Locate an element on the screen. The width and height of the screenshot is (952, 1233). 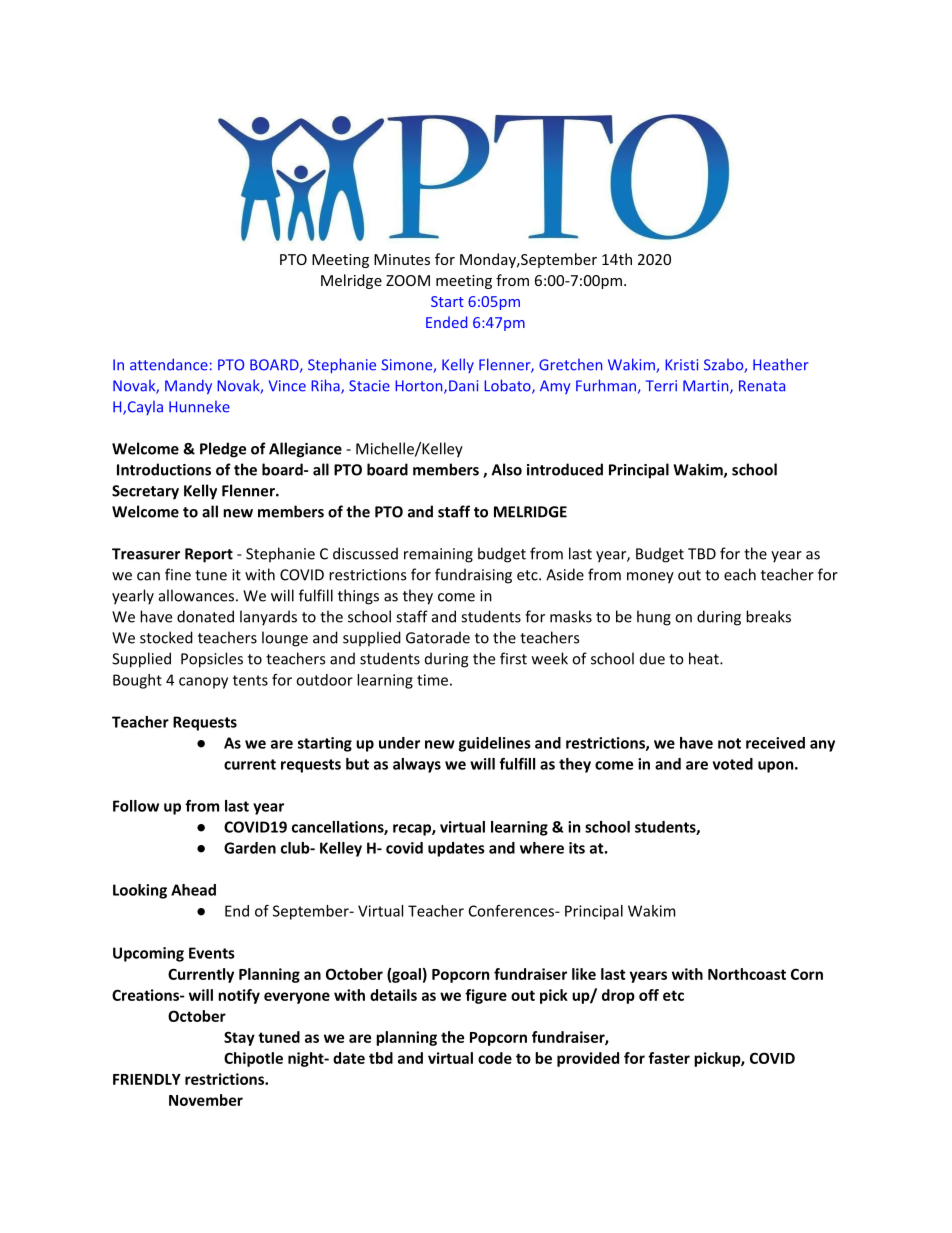
faster is located at coordinates (669, 1058).
